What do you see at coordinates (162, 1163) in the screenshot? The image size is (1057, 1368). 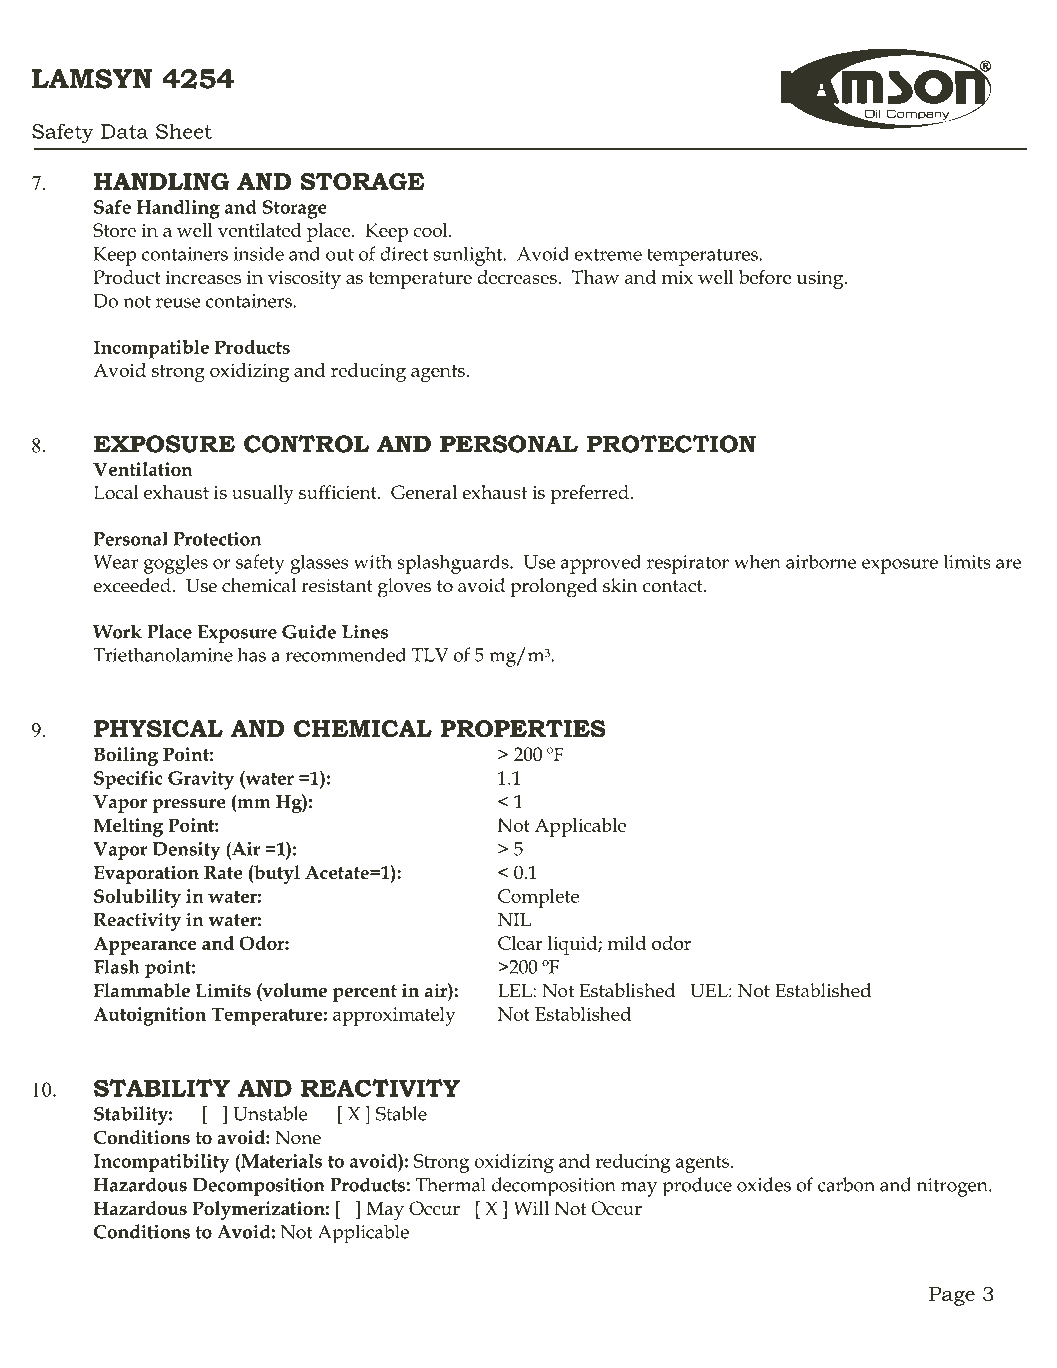 I see `Incompatibility` at bounding box center [162, 1163].
